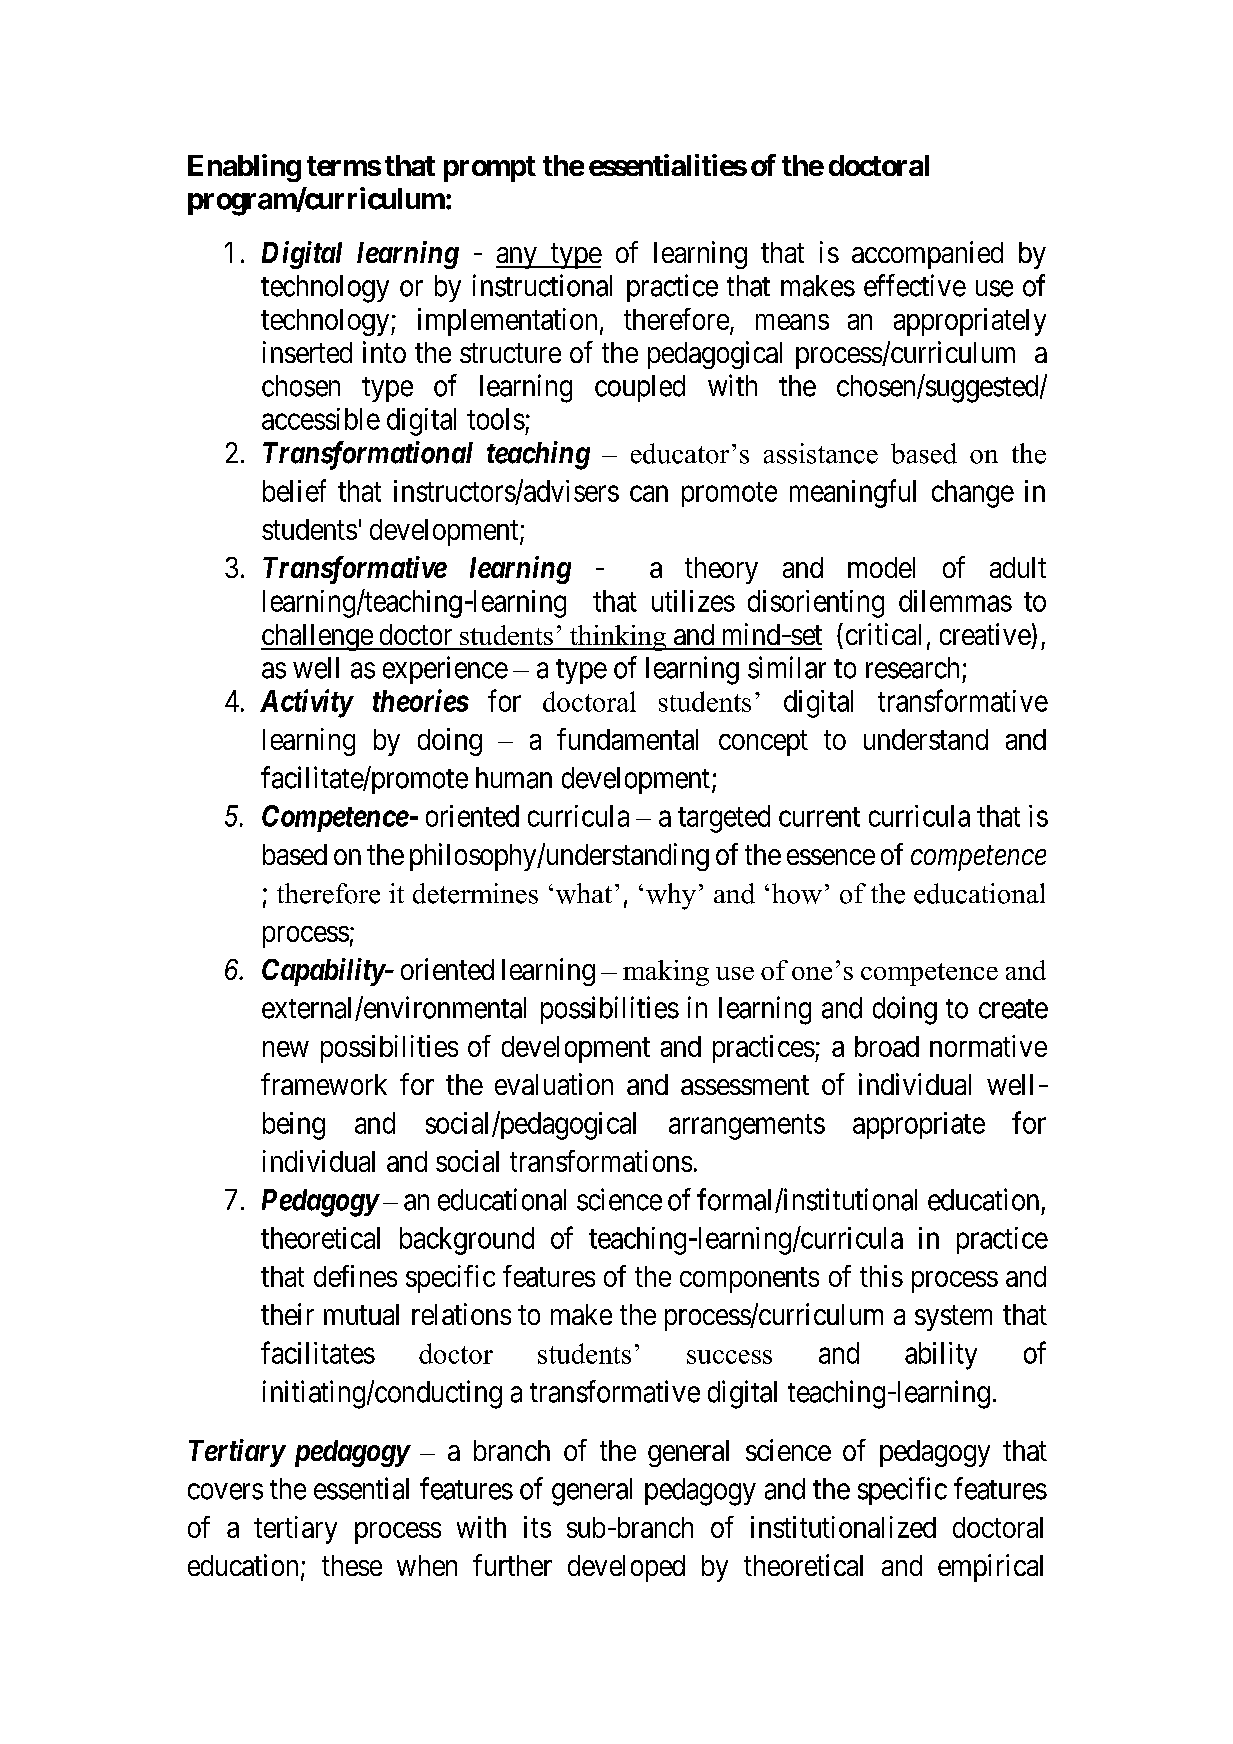 The width and height of the document is (1233, 1744). I want to click on essence, so click(831, 857).
